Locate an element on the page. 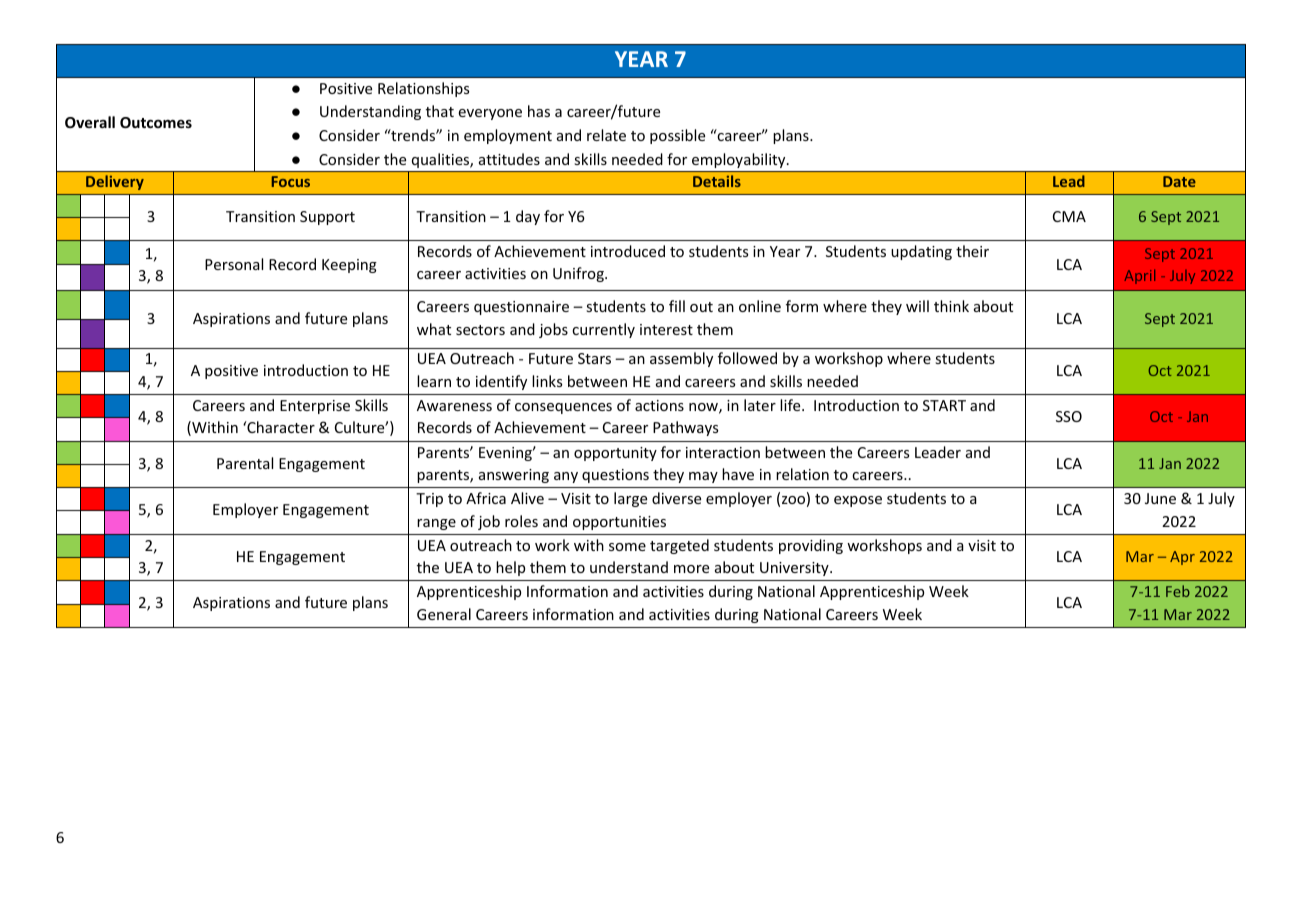 The image size is (1308, 924). START is located at coordinates (944, 405).
